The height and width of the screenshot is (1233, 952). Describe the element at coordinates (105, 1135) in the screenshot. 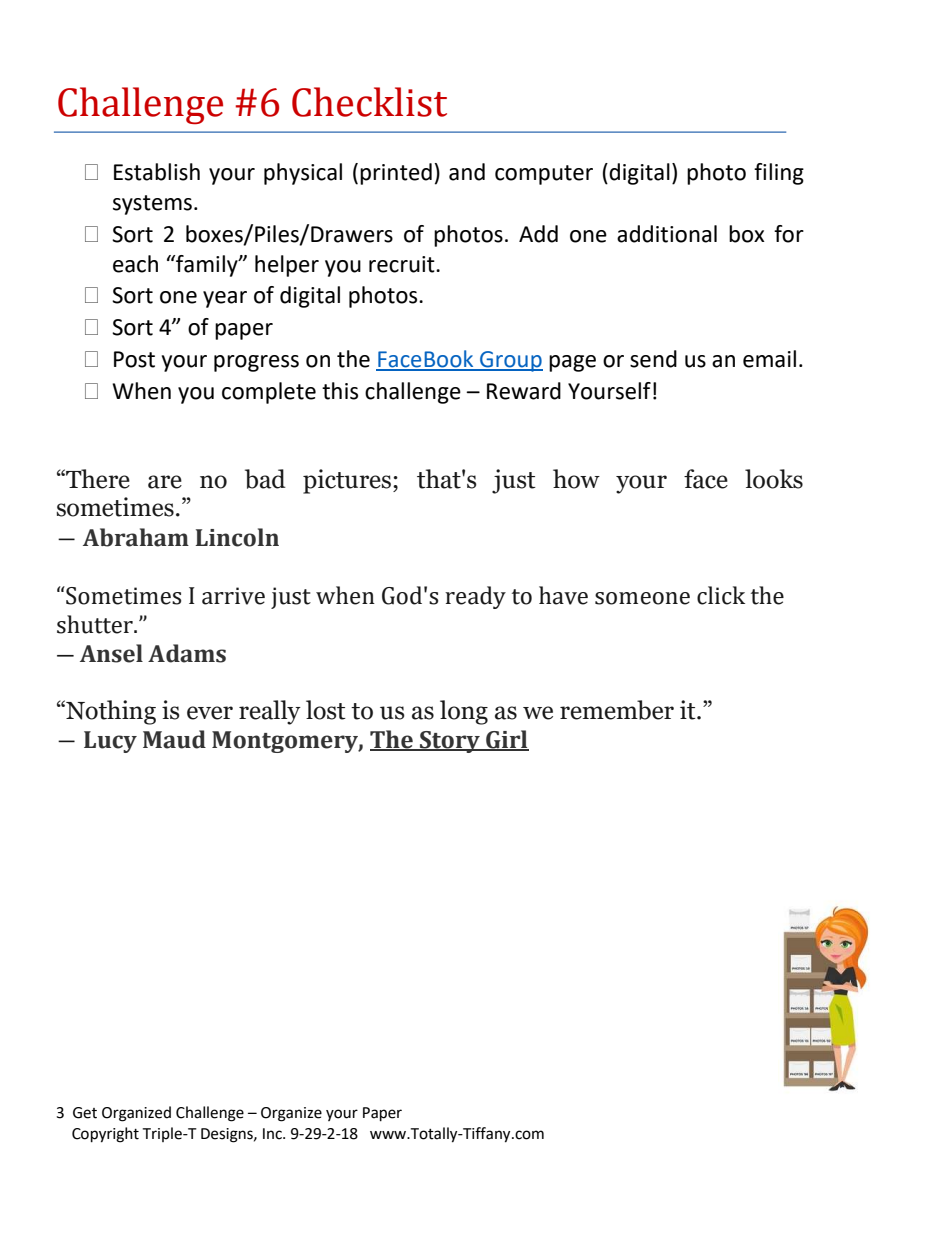

I see `Copyright` at that location.
